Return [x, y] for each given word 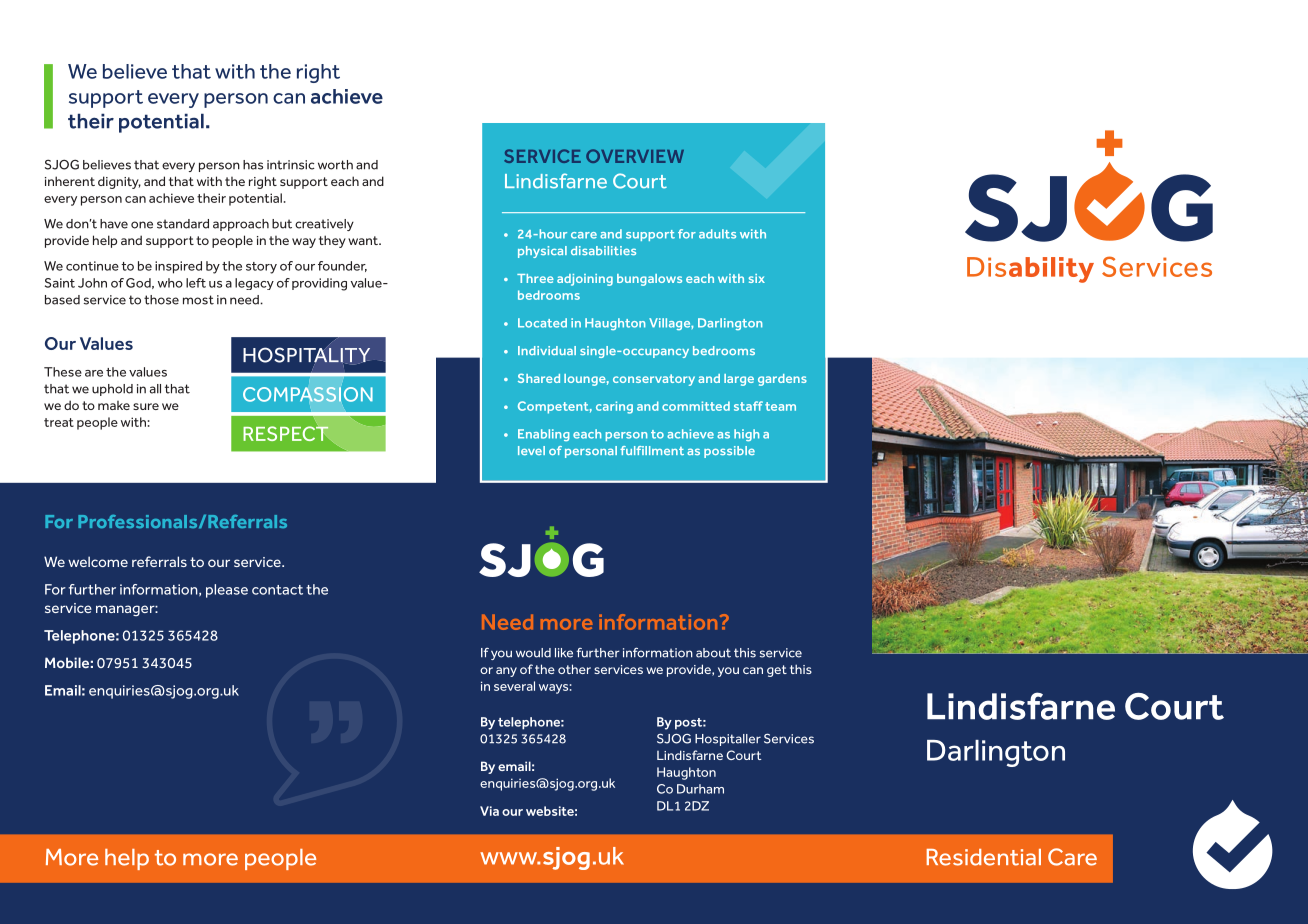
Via [489, 811]
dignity [119, 182]
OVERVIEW [635, 156]
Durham [700, 789]
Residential [984, 857]
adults [717, 234]
